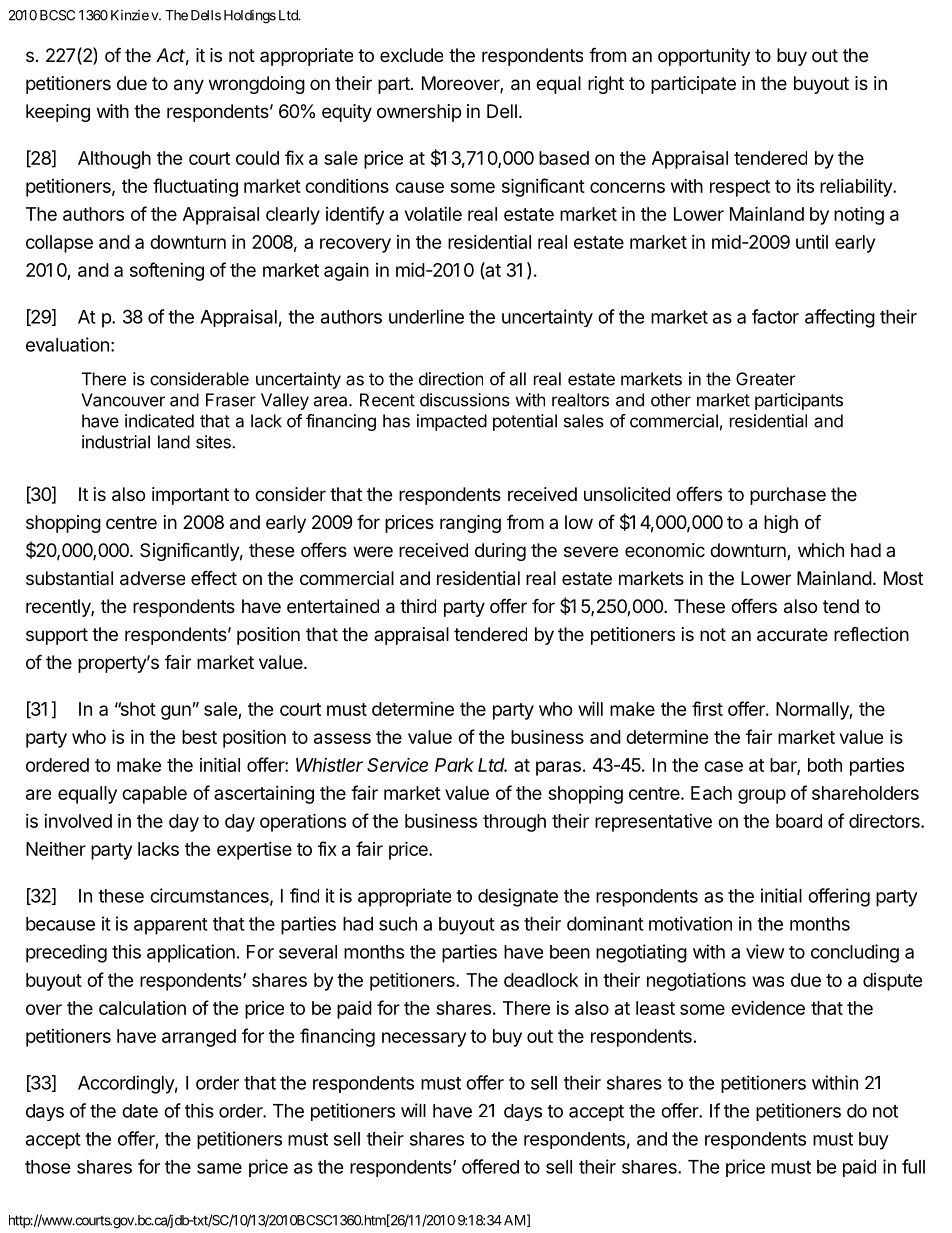 This screenshot has height=1233, width=952. Describe the element at coordinates (454, 765) in the screenshot. I see `Park` at that location.
